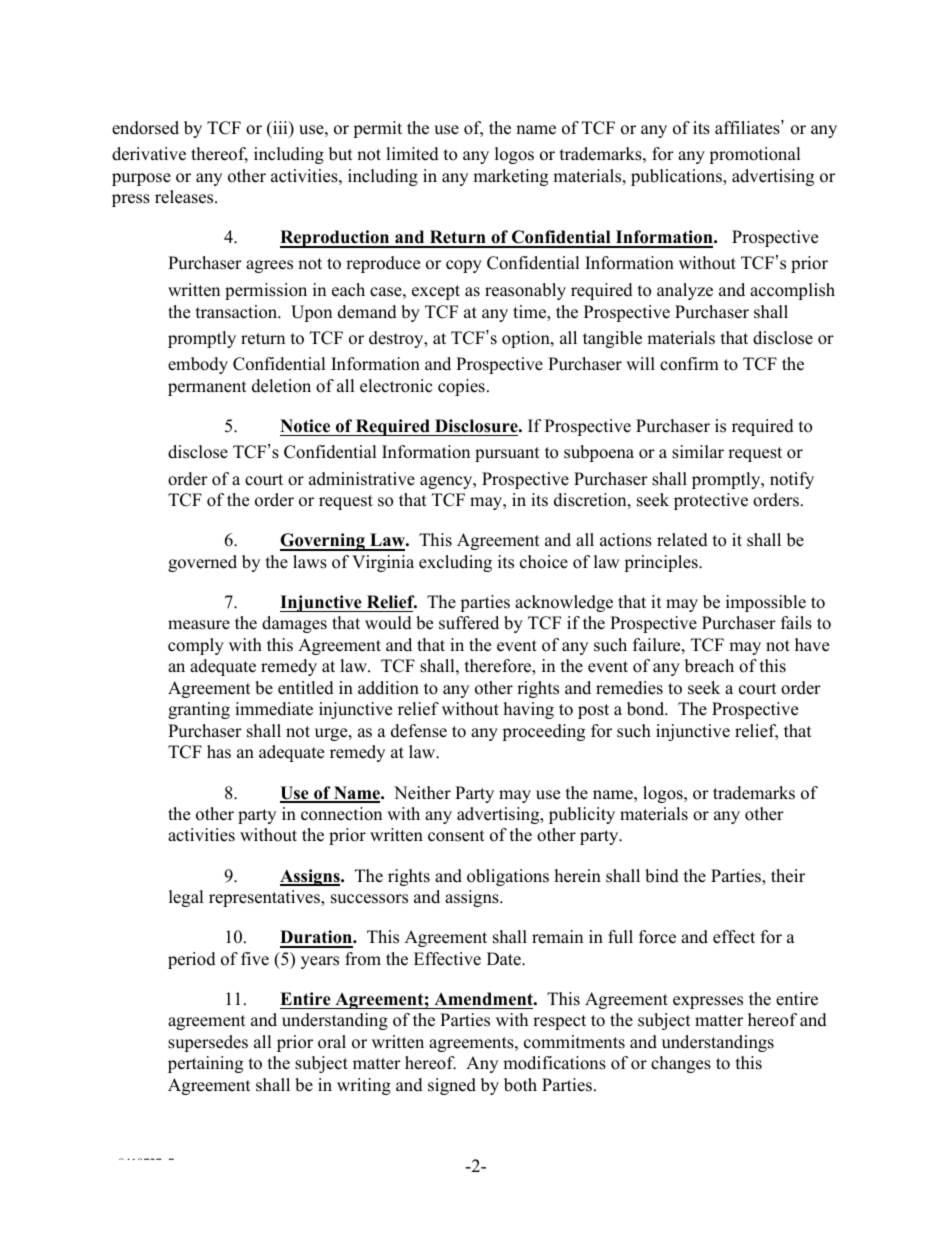 The image size is (952, 1233). I want to click on marketing, so click(510, 177).
